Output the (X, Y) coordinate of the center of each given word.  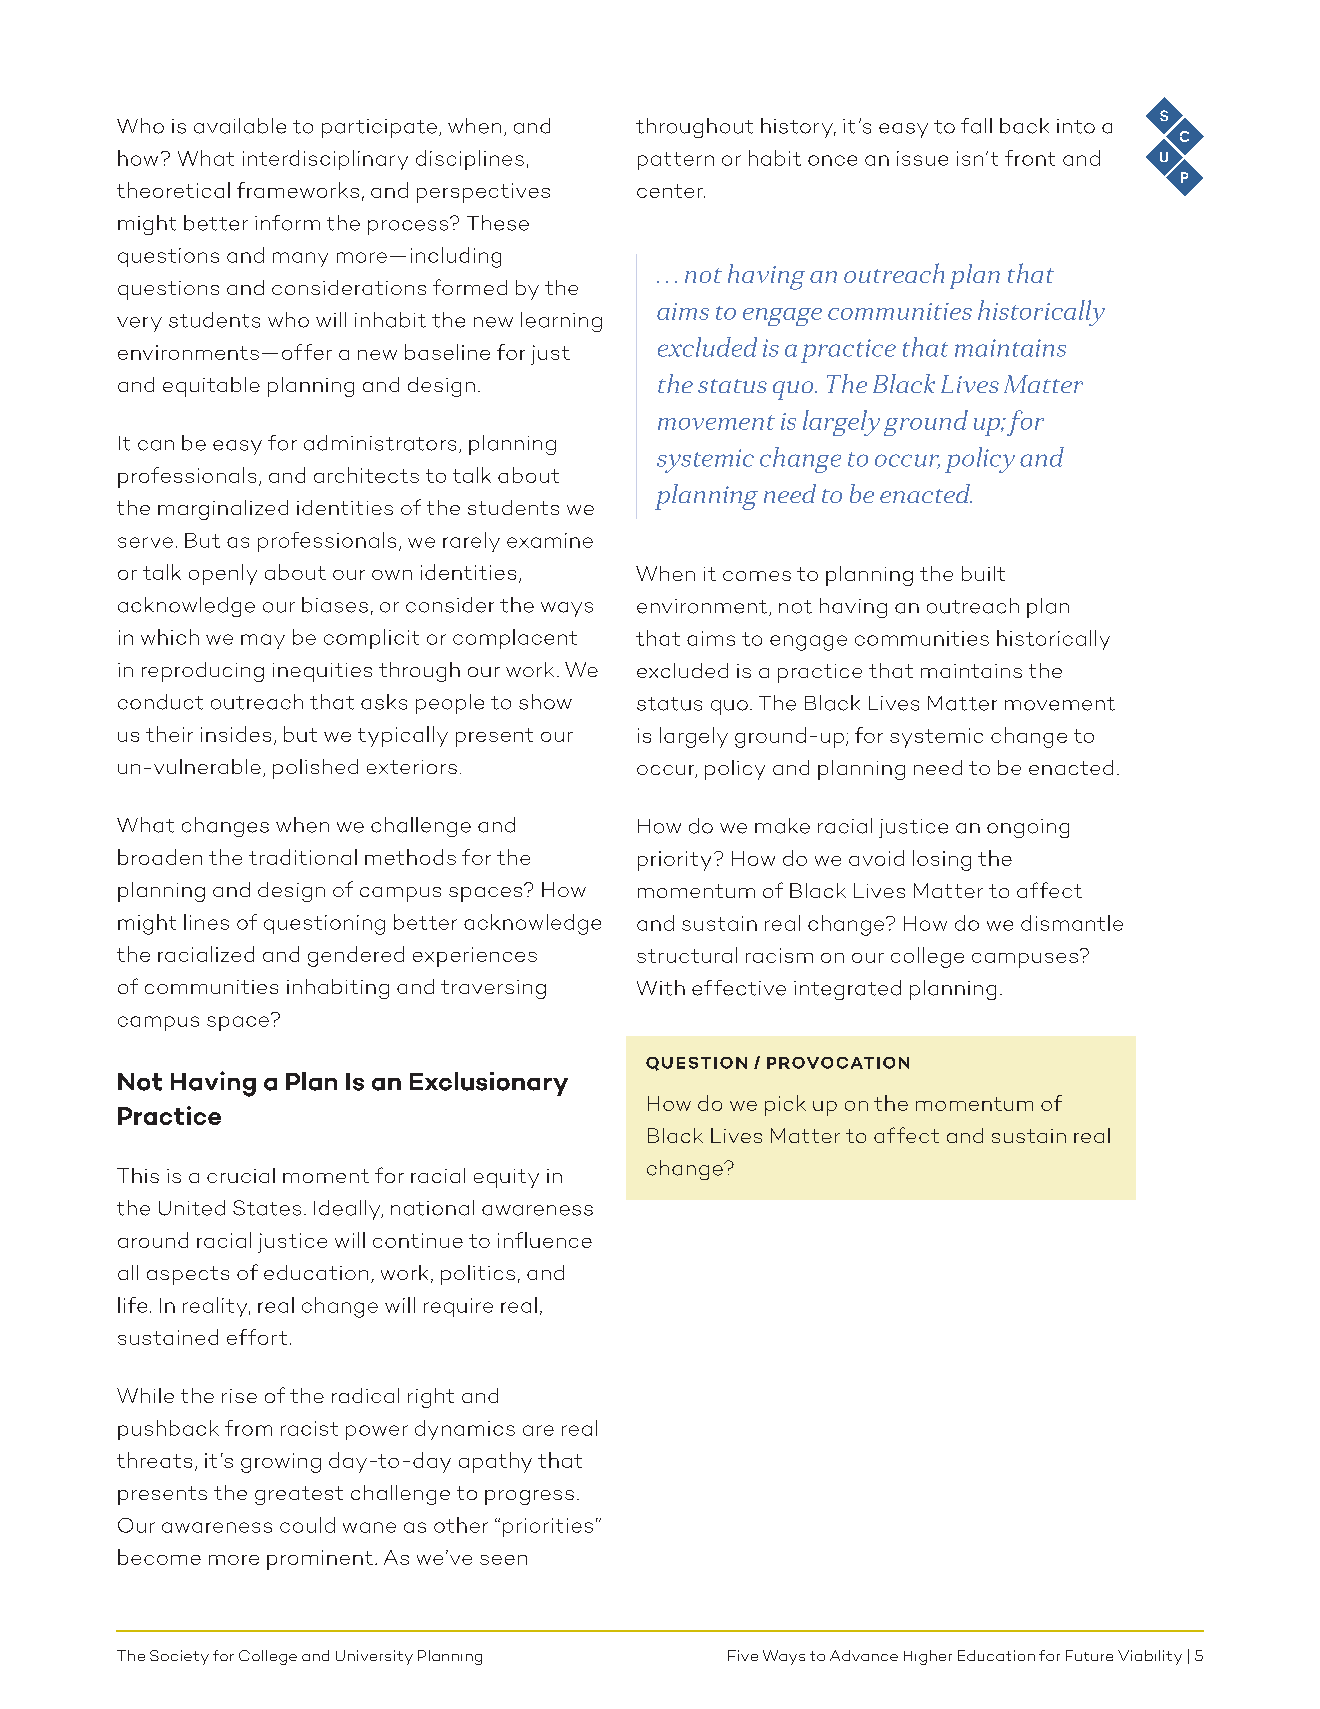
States (267, 1208)
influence (545, 1240)
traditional (303, 857)
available (240, 126)
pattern (676, 161)
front (1030, 158)
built (983, 573)
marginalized (223, 510)
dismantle (1072, 923)
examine (550, 540)
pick (785, 1105)
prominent (320, 1560)
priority (674, 861)
